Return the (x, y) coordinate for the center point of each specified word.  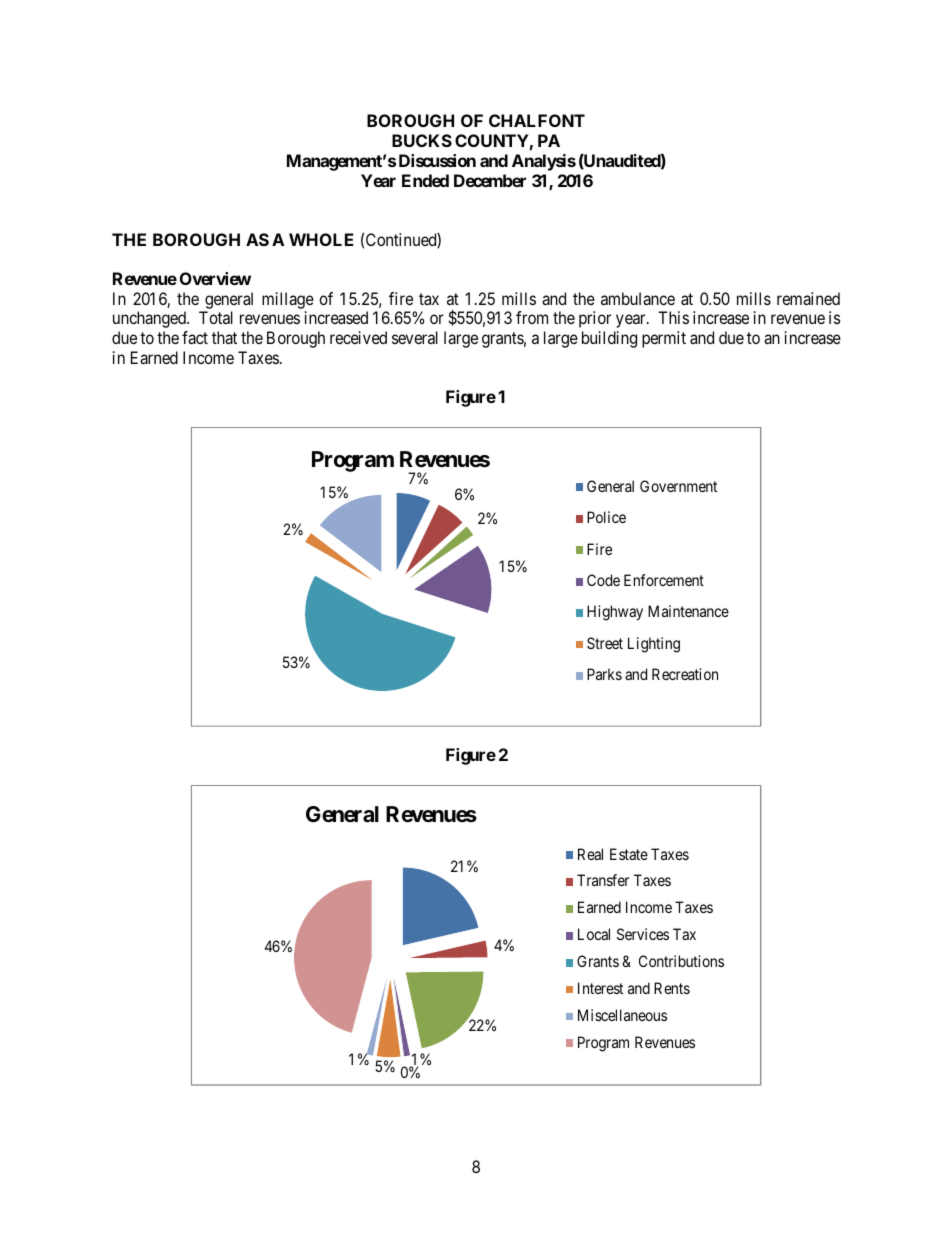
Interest (600, 988)
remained (808, 298)
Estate (629, 854)
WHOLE (321, 239)
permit (664, 339)
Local (594, 934)
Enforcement (664, 580)
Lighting (654, 645)
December (490, 180)
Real (590, 854)
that (224, 337)
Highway (615, 613)
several (415, 337)
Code (603, 580)
